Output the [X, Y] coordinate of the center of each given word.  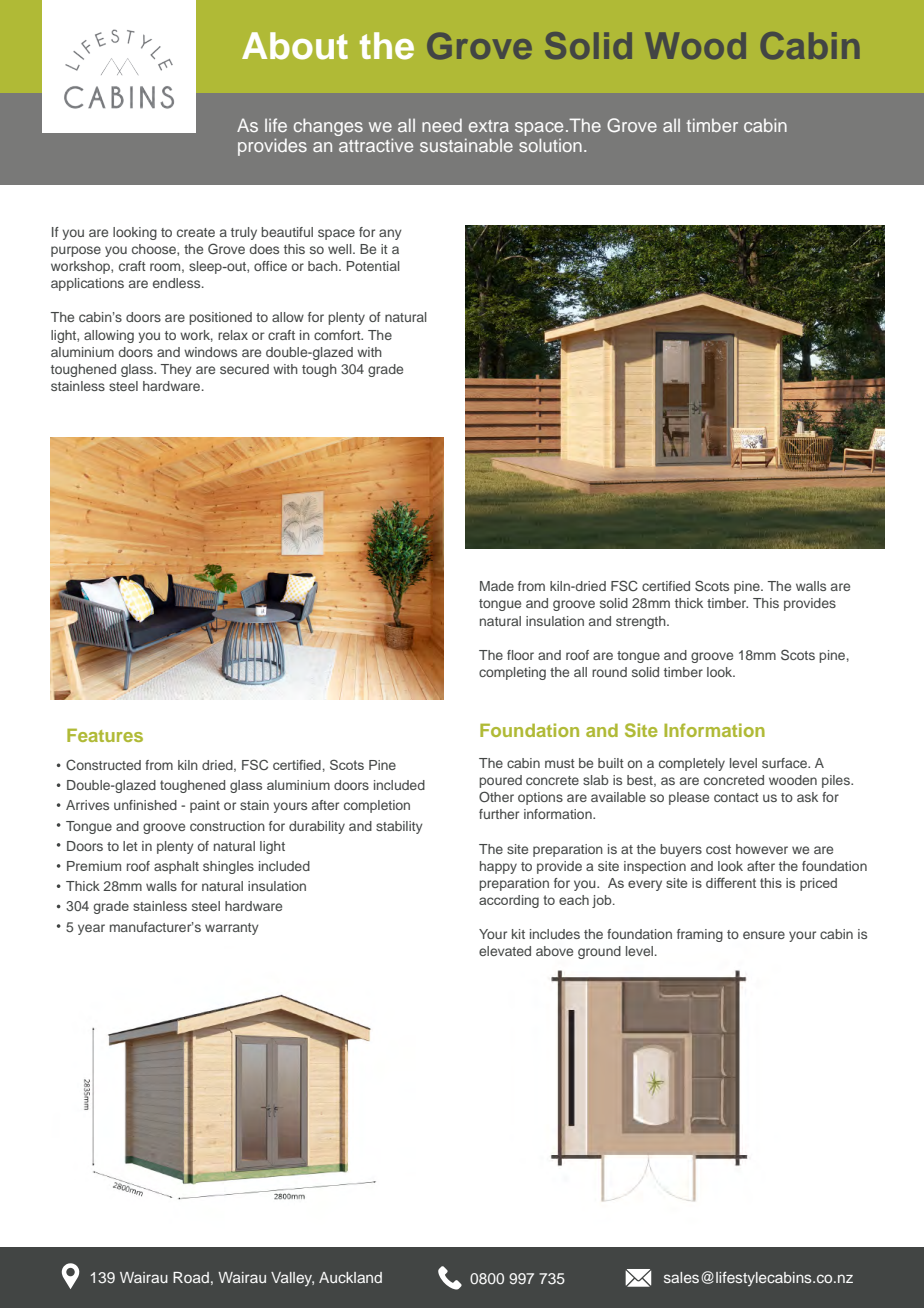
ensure [764, 935]
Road [191, 1277]
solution [550, 145]
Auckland [350, 1277]
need [442, 125]
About [295, 46]
